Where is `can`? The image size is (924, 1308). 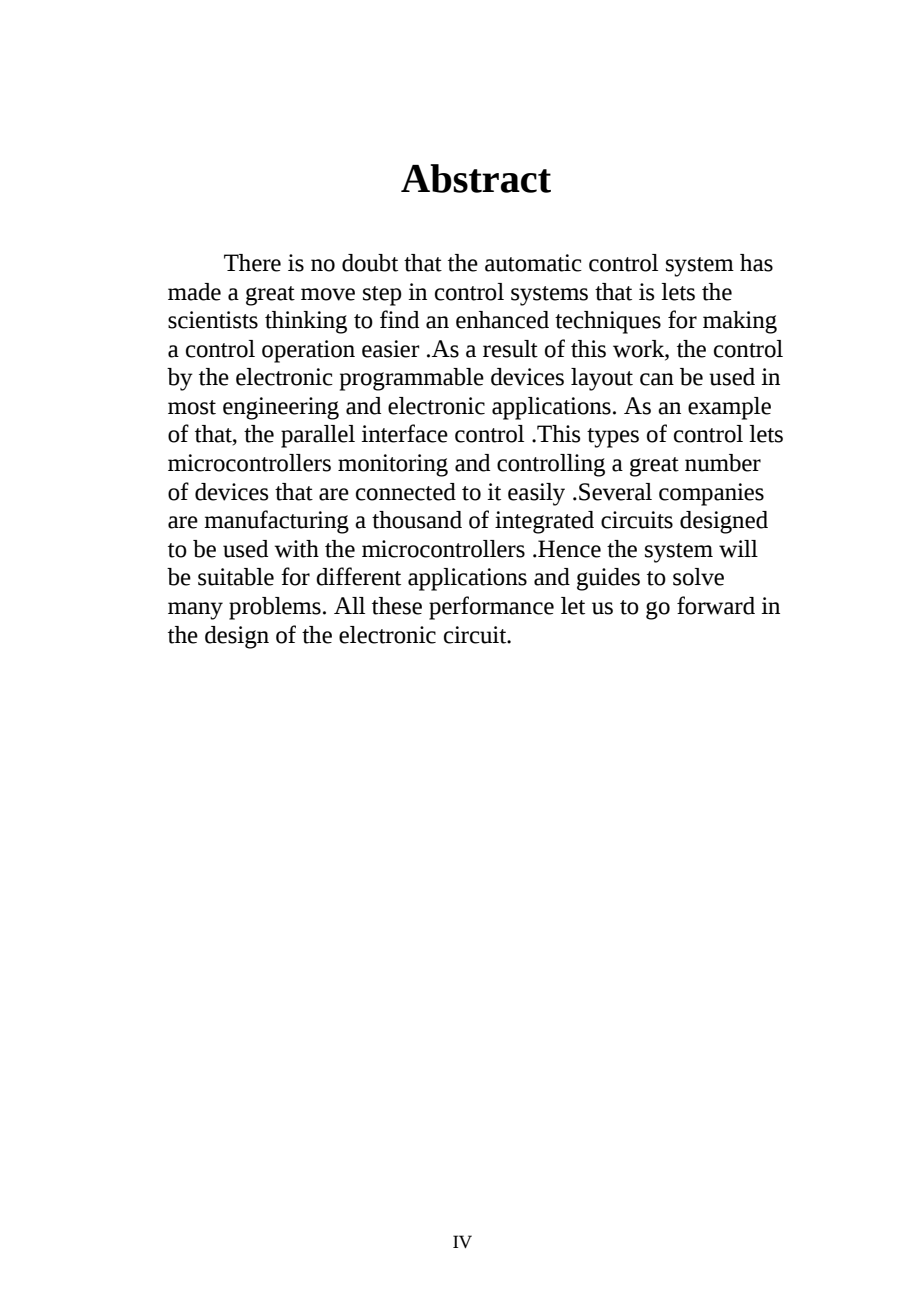
can is located at coordinates (657, 379).
